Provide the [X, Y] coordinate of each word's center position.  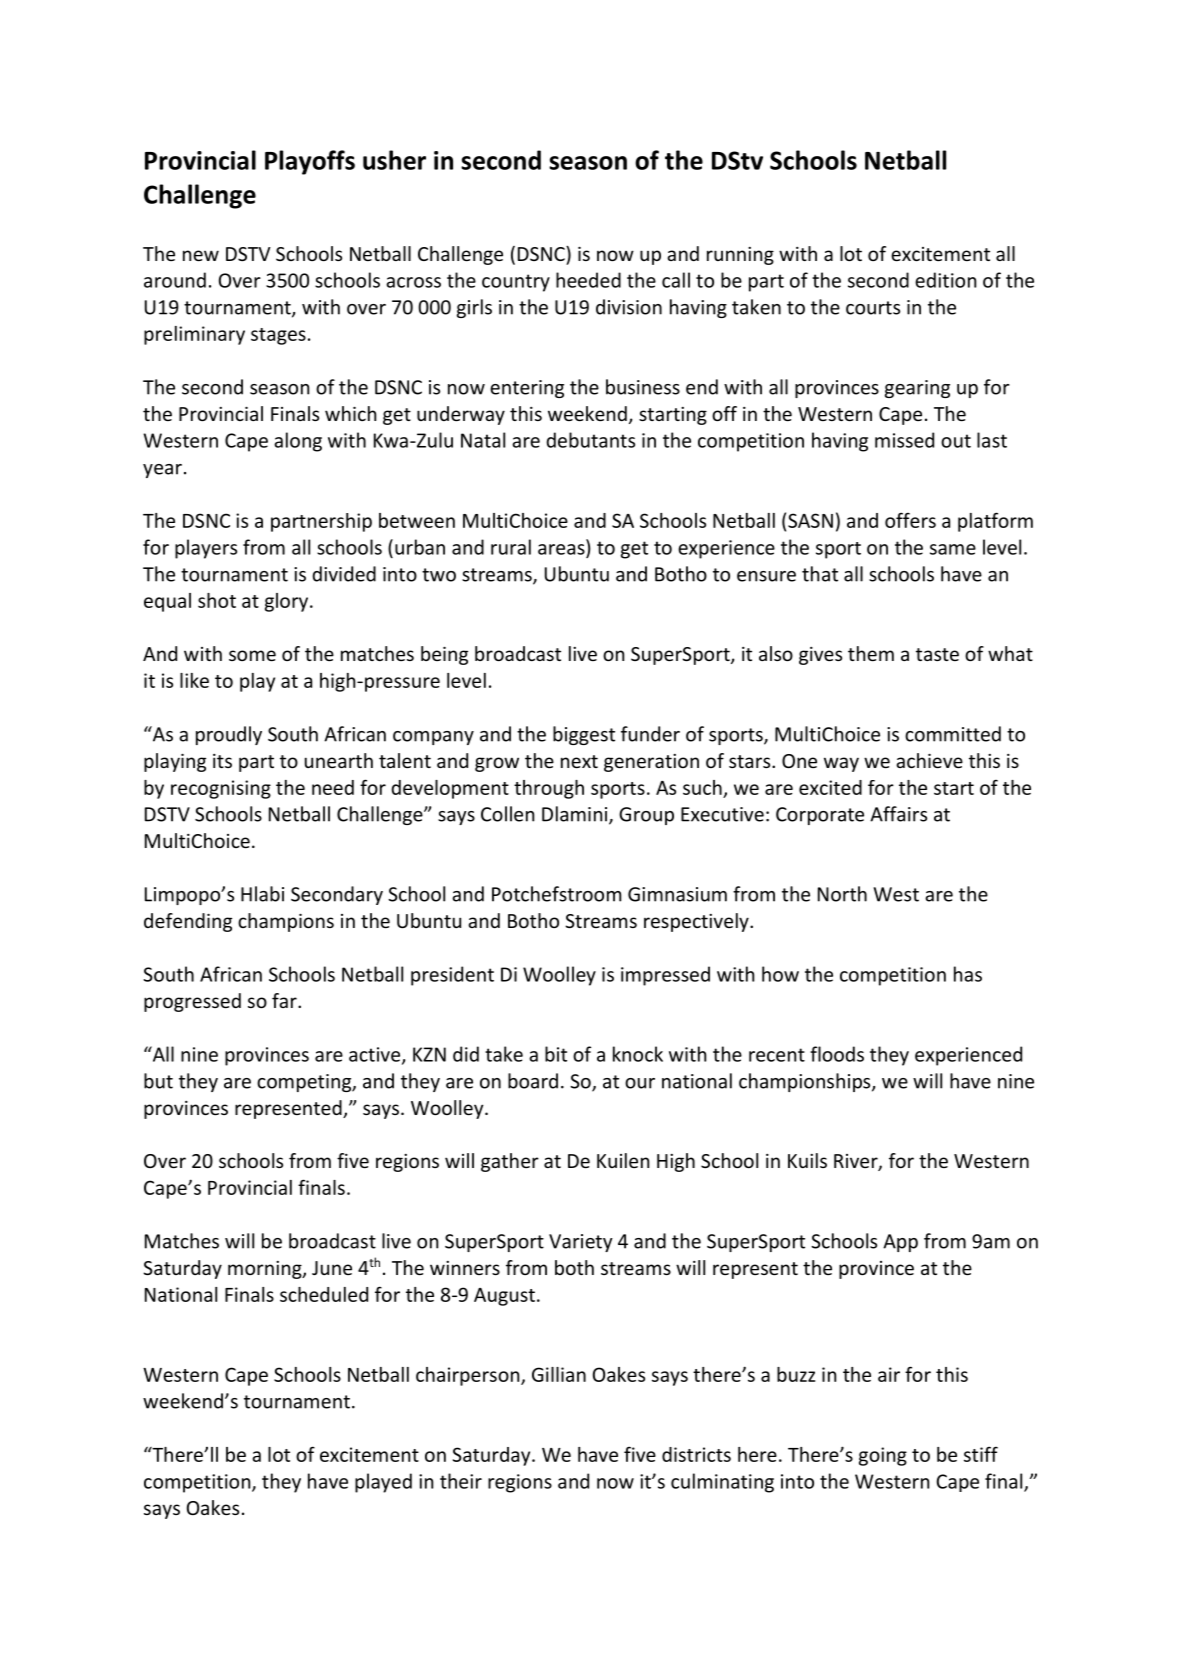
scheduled [324, 1294]
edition [945, 280]
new [201, 255]
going [883, 1456]
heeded [588, 280]
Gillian [559, 1374]
